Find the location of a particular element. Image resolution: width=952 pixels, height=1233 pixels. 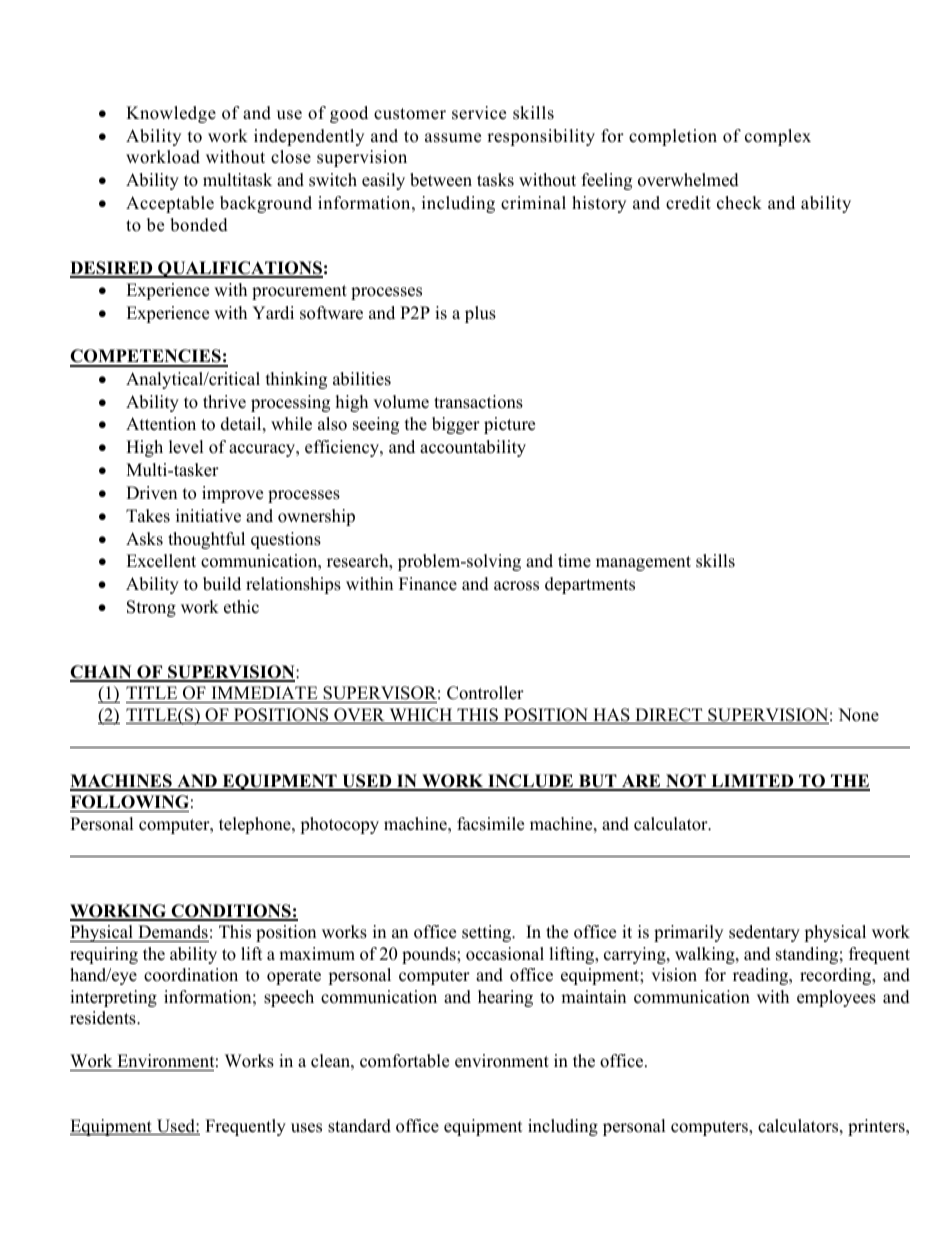

Strong is located at coordinates (151, 608).
